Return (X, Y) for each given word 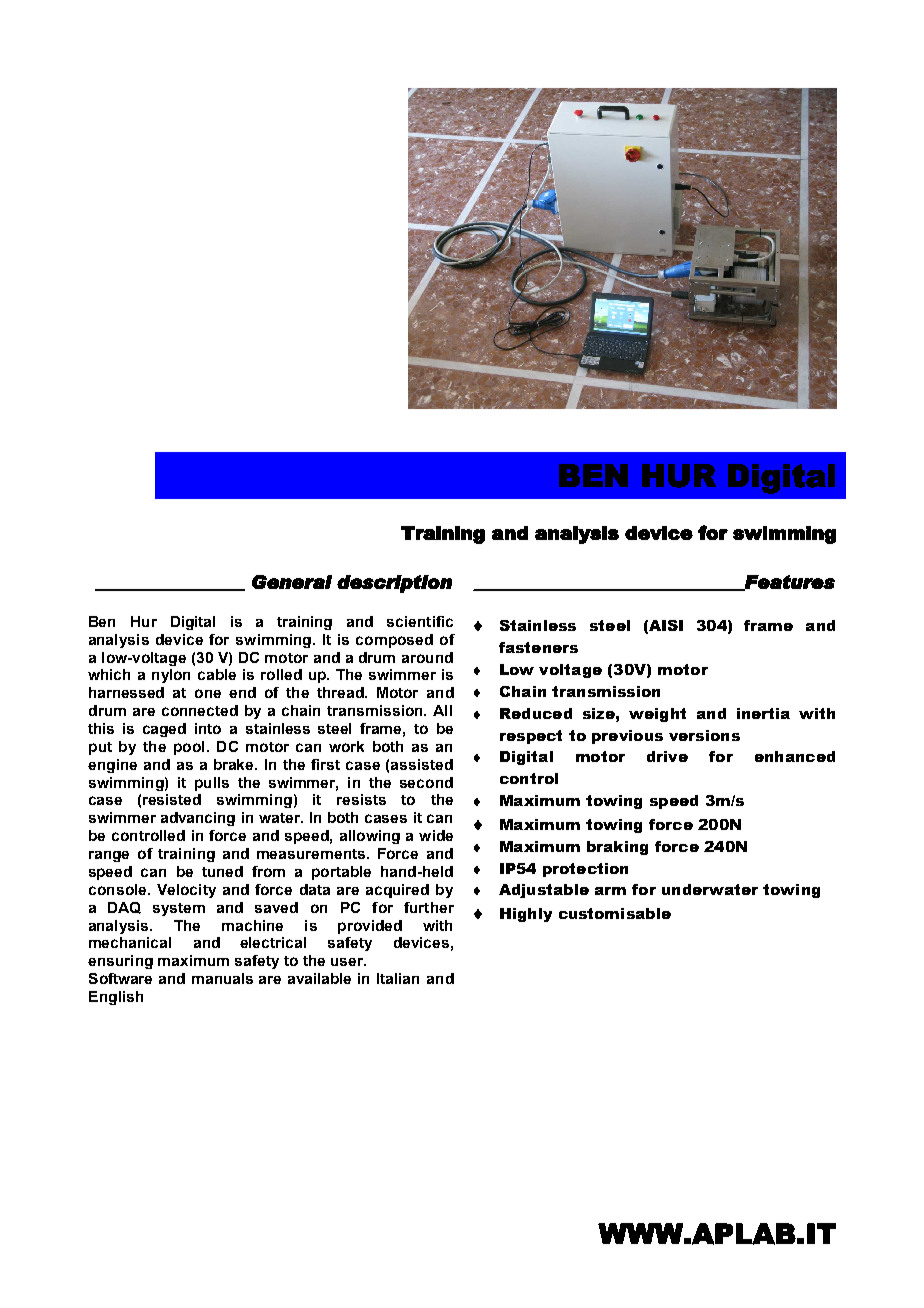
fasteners (538, 647)
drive (667, 756)
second (426, 782)
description (394, 584)
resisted (172, 799)
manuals (222, 978)
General (292, 582)
